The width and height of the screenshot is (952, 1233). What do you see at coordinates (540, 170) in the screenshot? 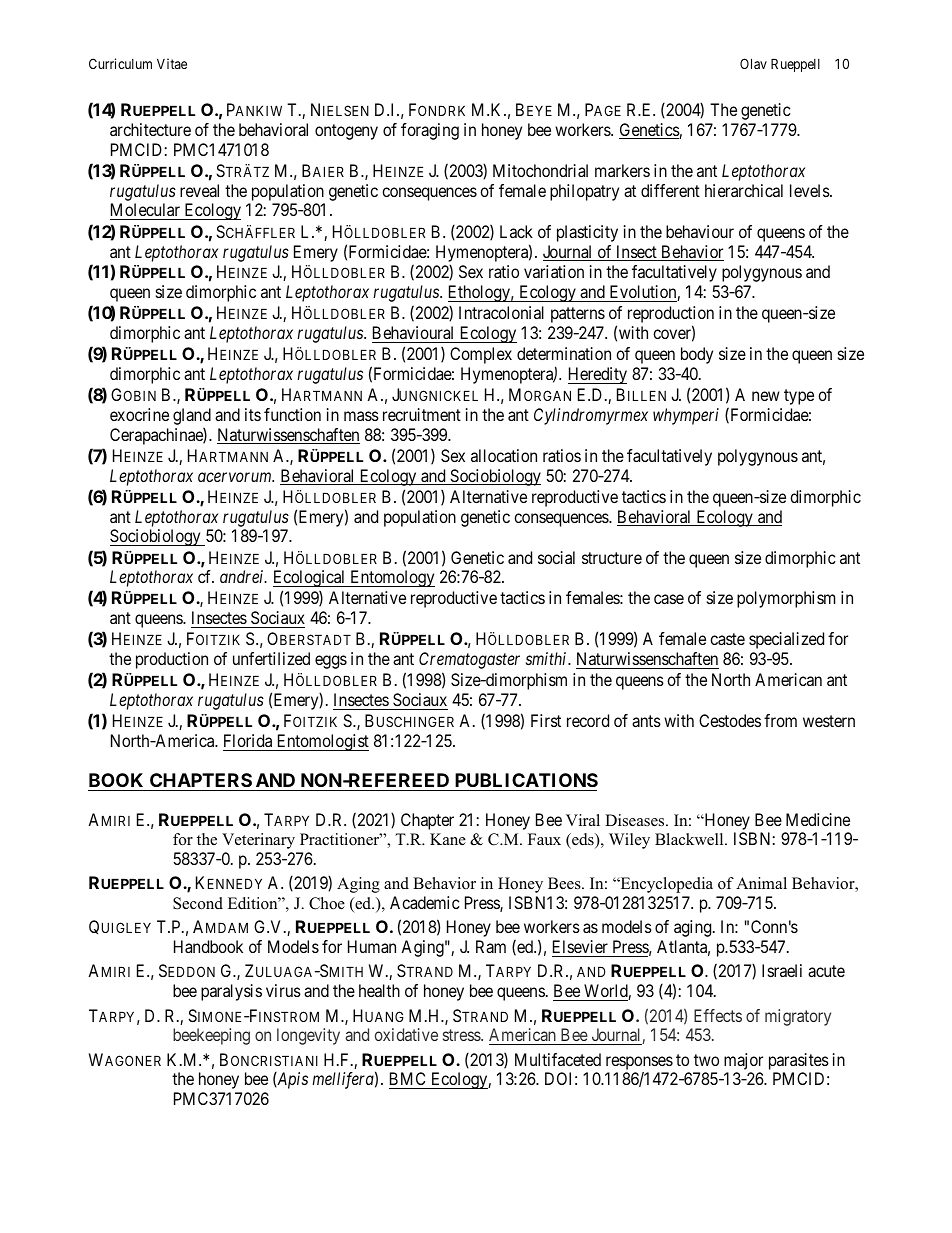
I see `Mitochondrial` at bounding box center [540, 170].
